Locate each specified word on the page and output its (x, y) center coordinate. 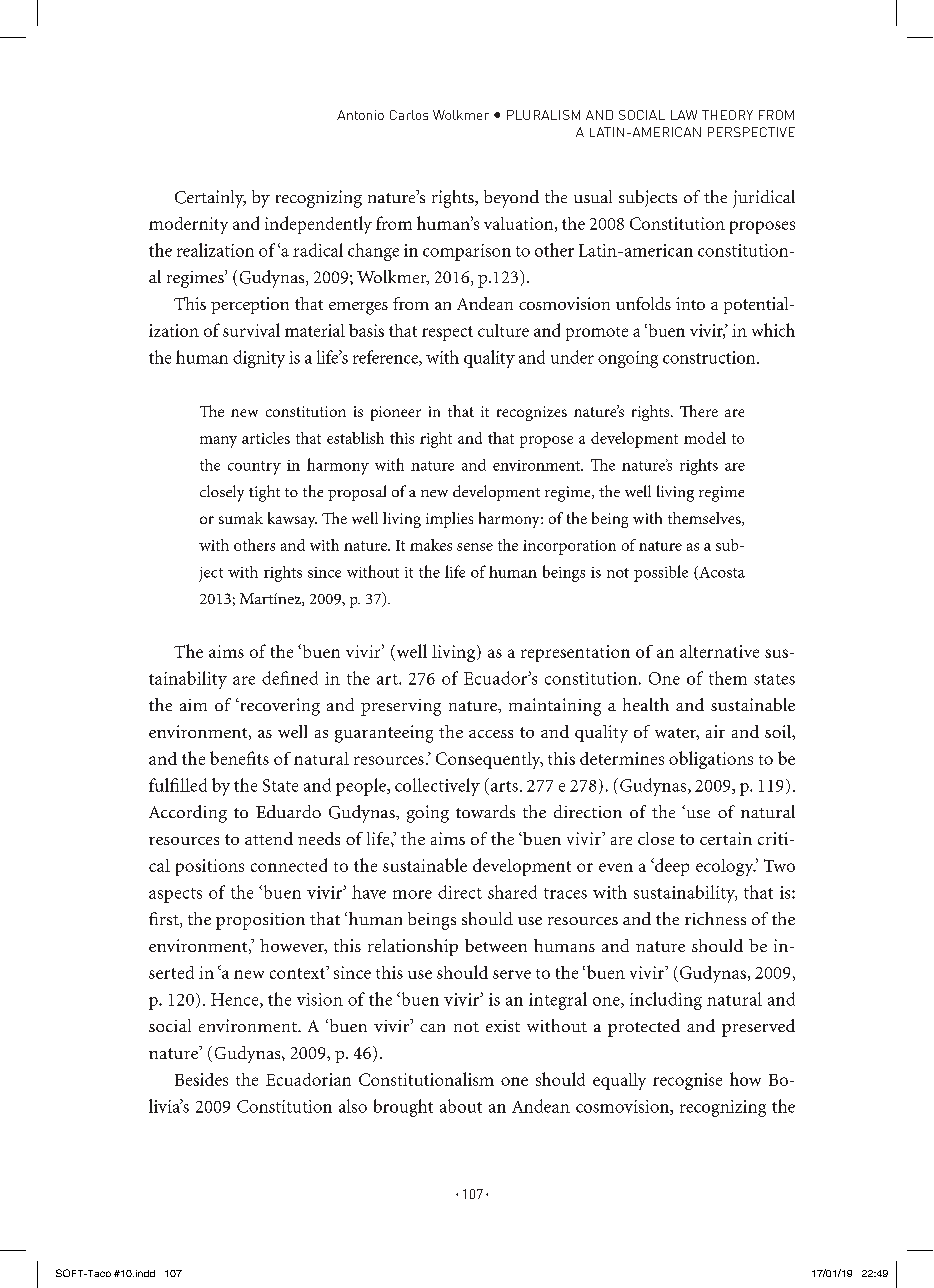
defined (290, 678)
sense (475, 547)
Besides (201, 1079)
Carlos (409, 115)
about (461, 1106)
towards (485, 811)
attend (269, 838)
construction (710, 357)
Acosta (721, 573)
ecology (726, 867)
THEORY (727, 115)
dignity (259, 359)
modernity (188, 225)
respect (447, 333)
